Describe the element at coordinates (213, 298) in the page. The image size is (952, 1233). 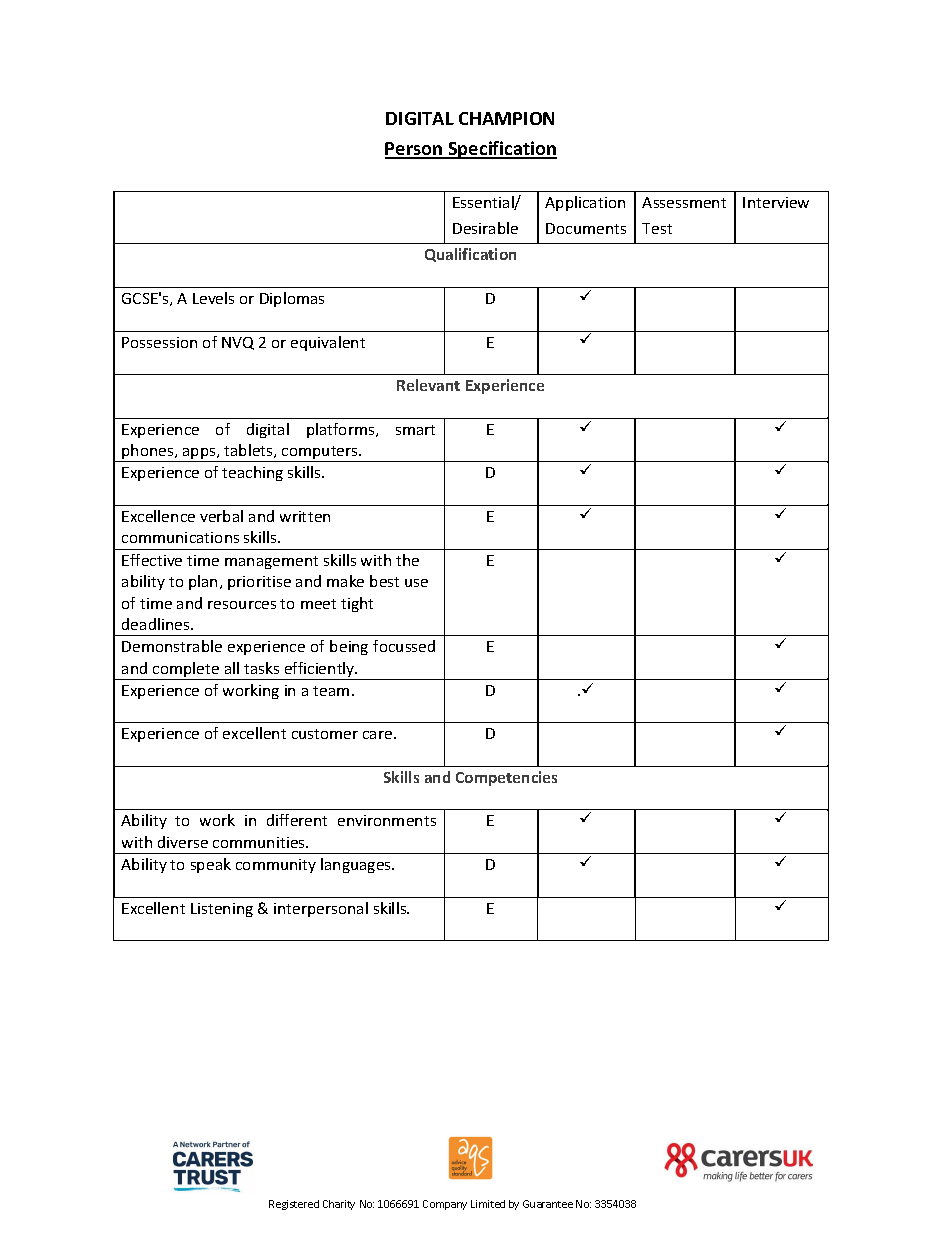
I see `Levels` at that location.
